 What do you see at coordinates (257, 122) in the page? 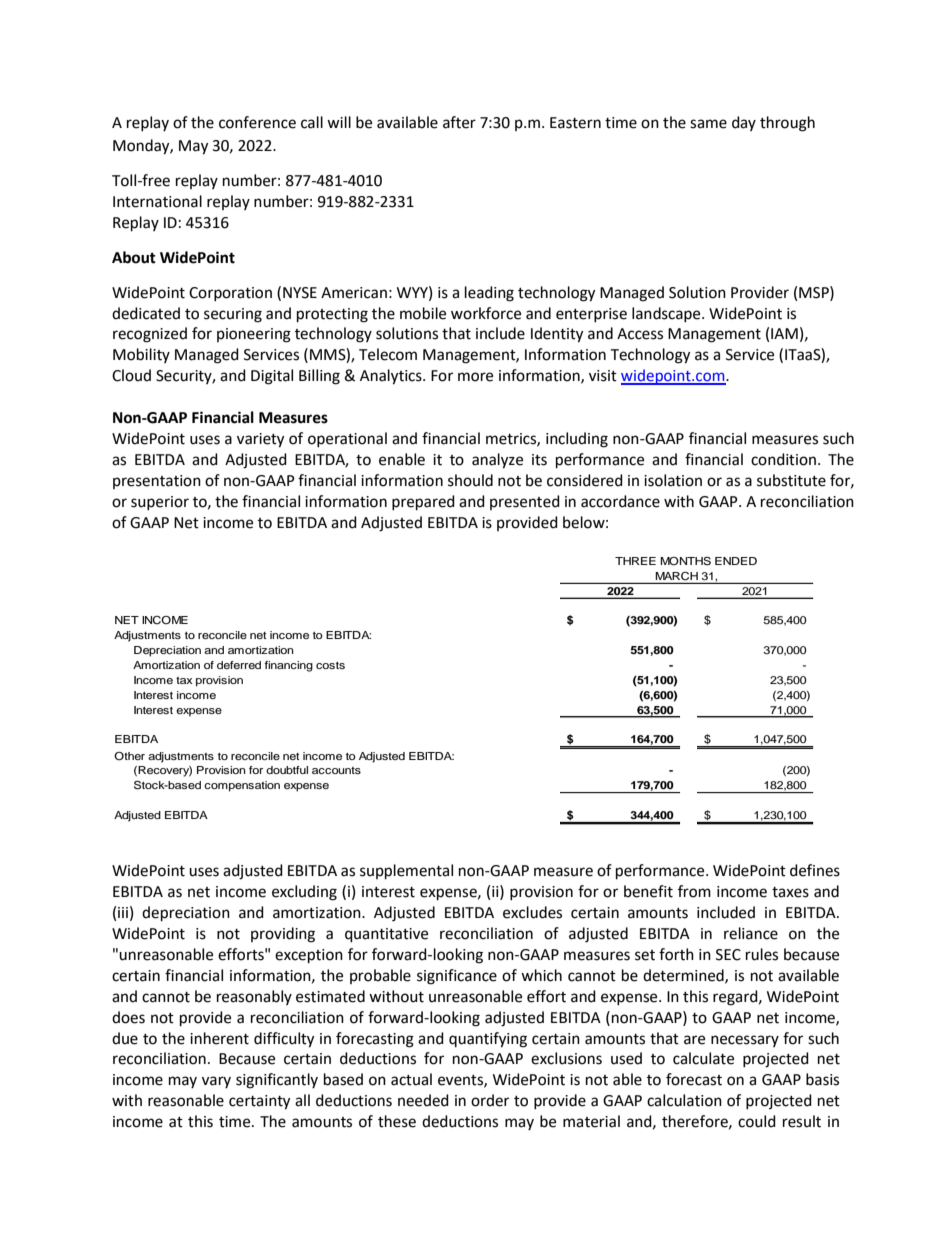
I see `conference` at bounding box center [257, 122].
